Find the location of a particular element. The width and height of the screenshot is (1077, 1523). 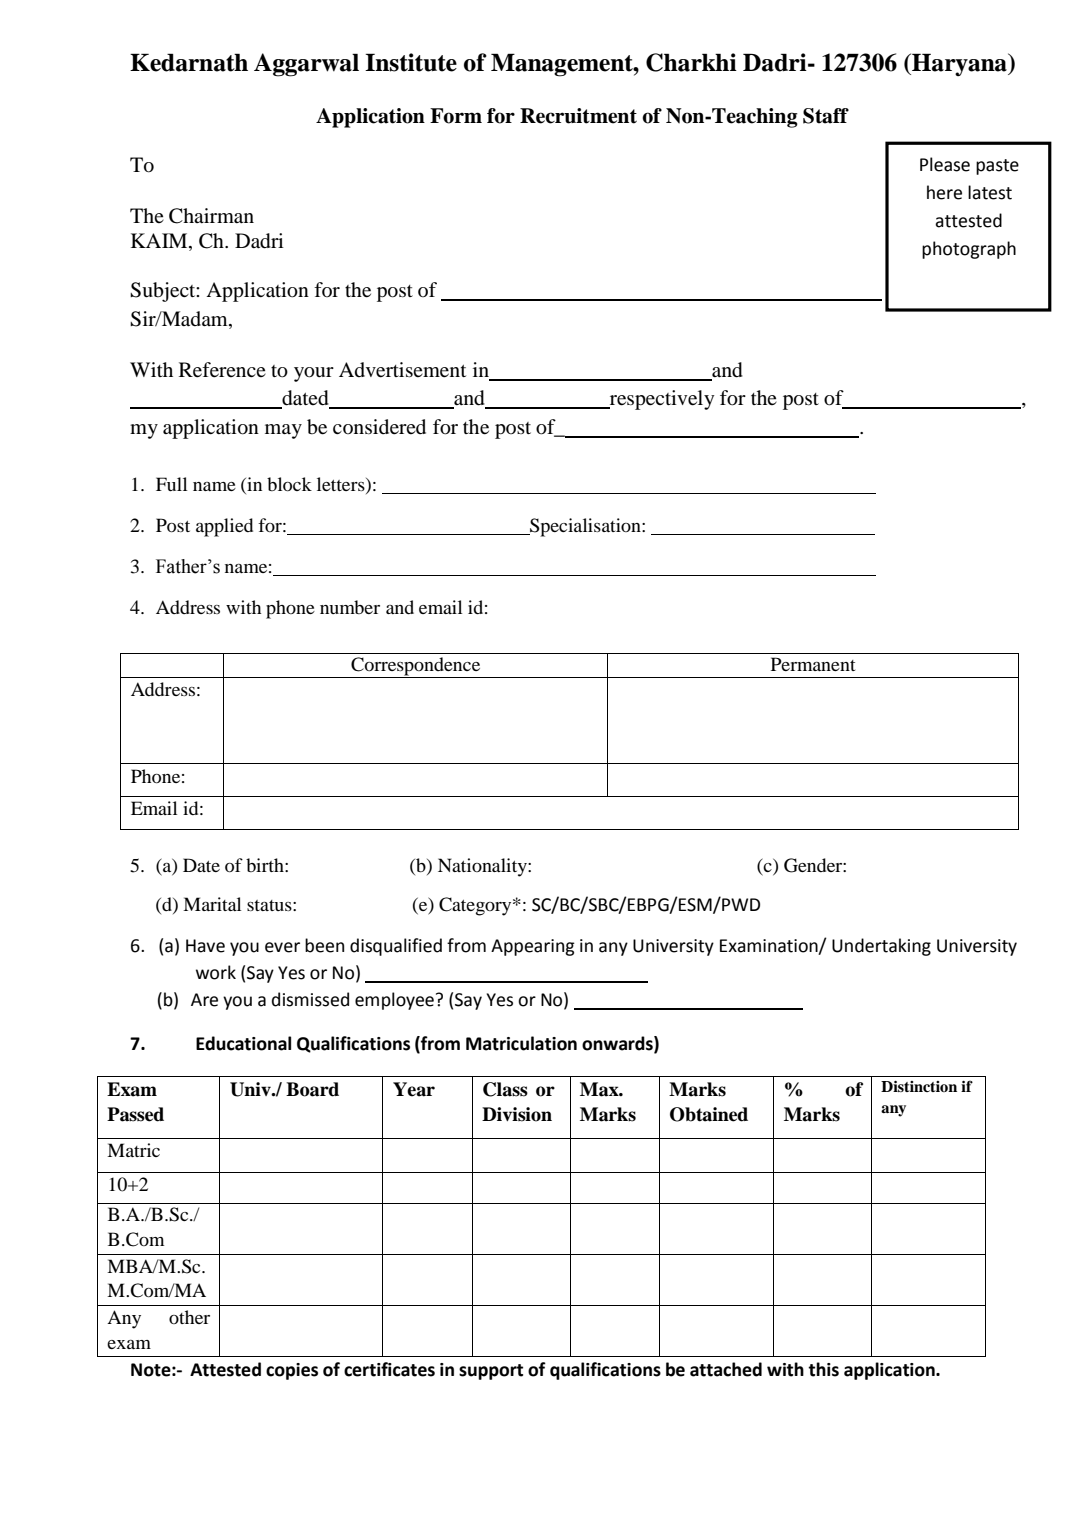

Correspondence is located at coordinates (416, 667).
